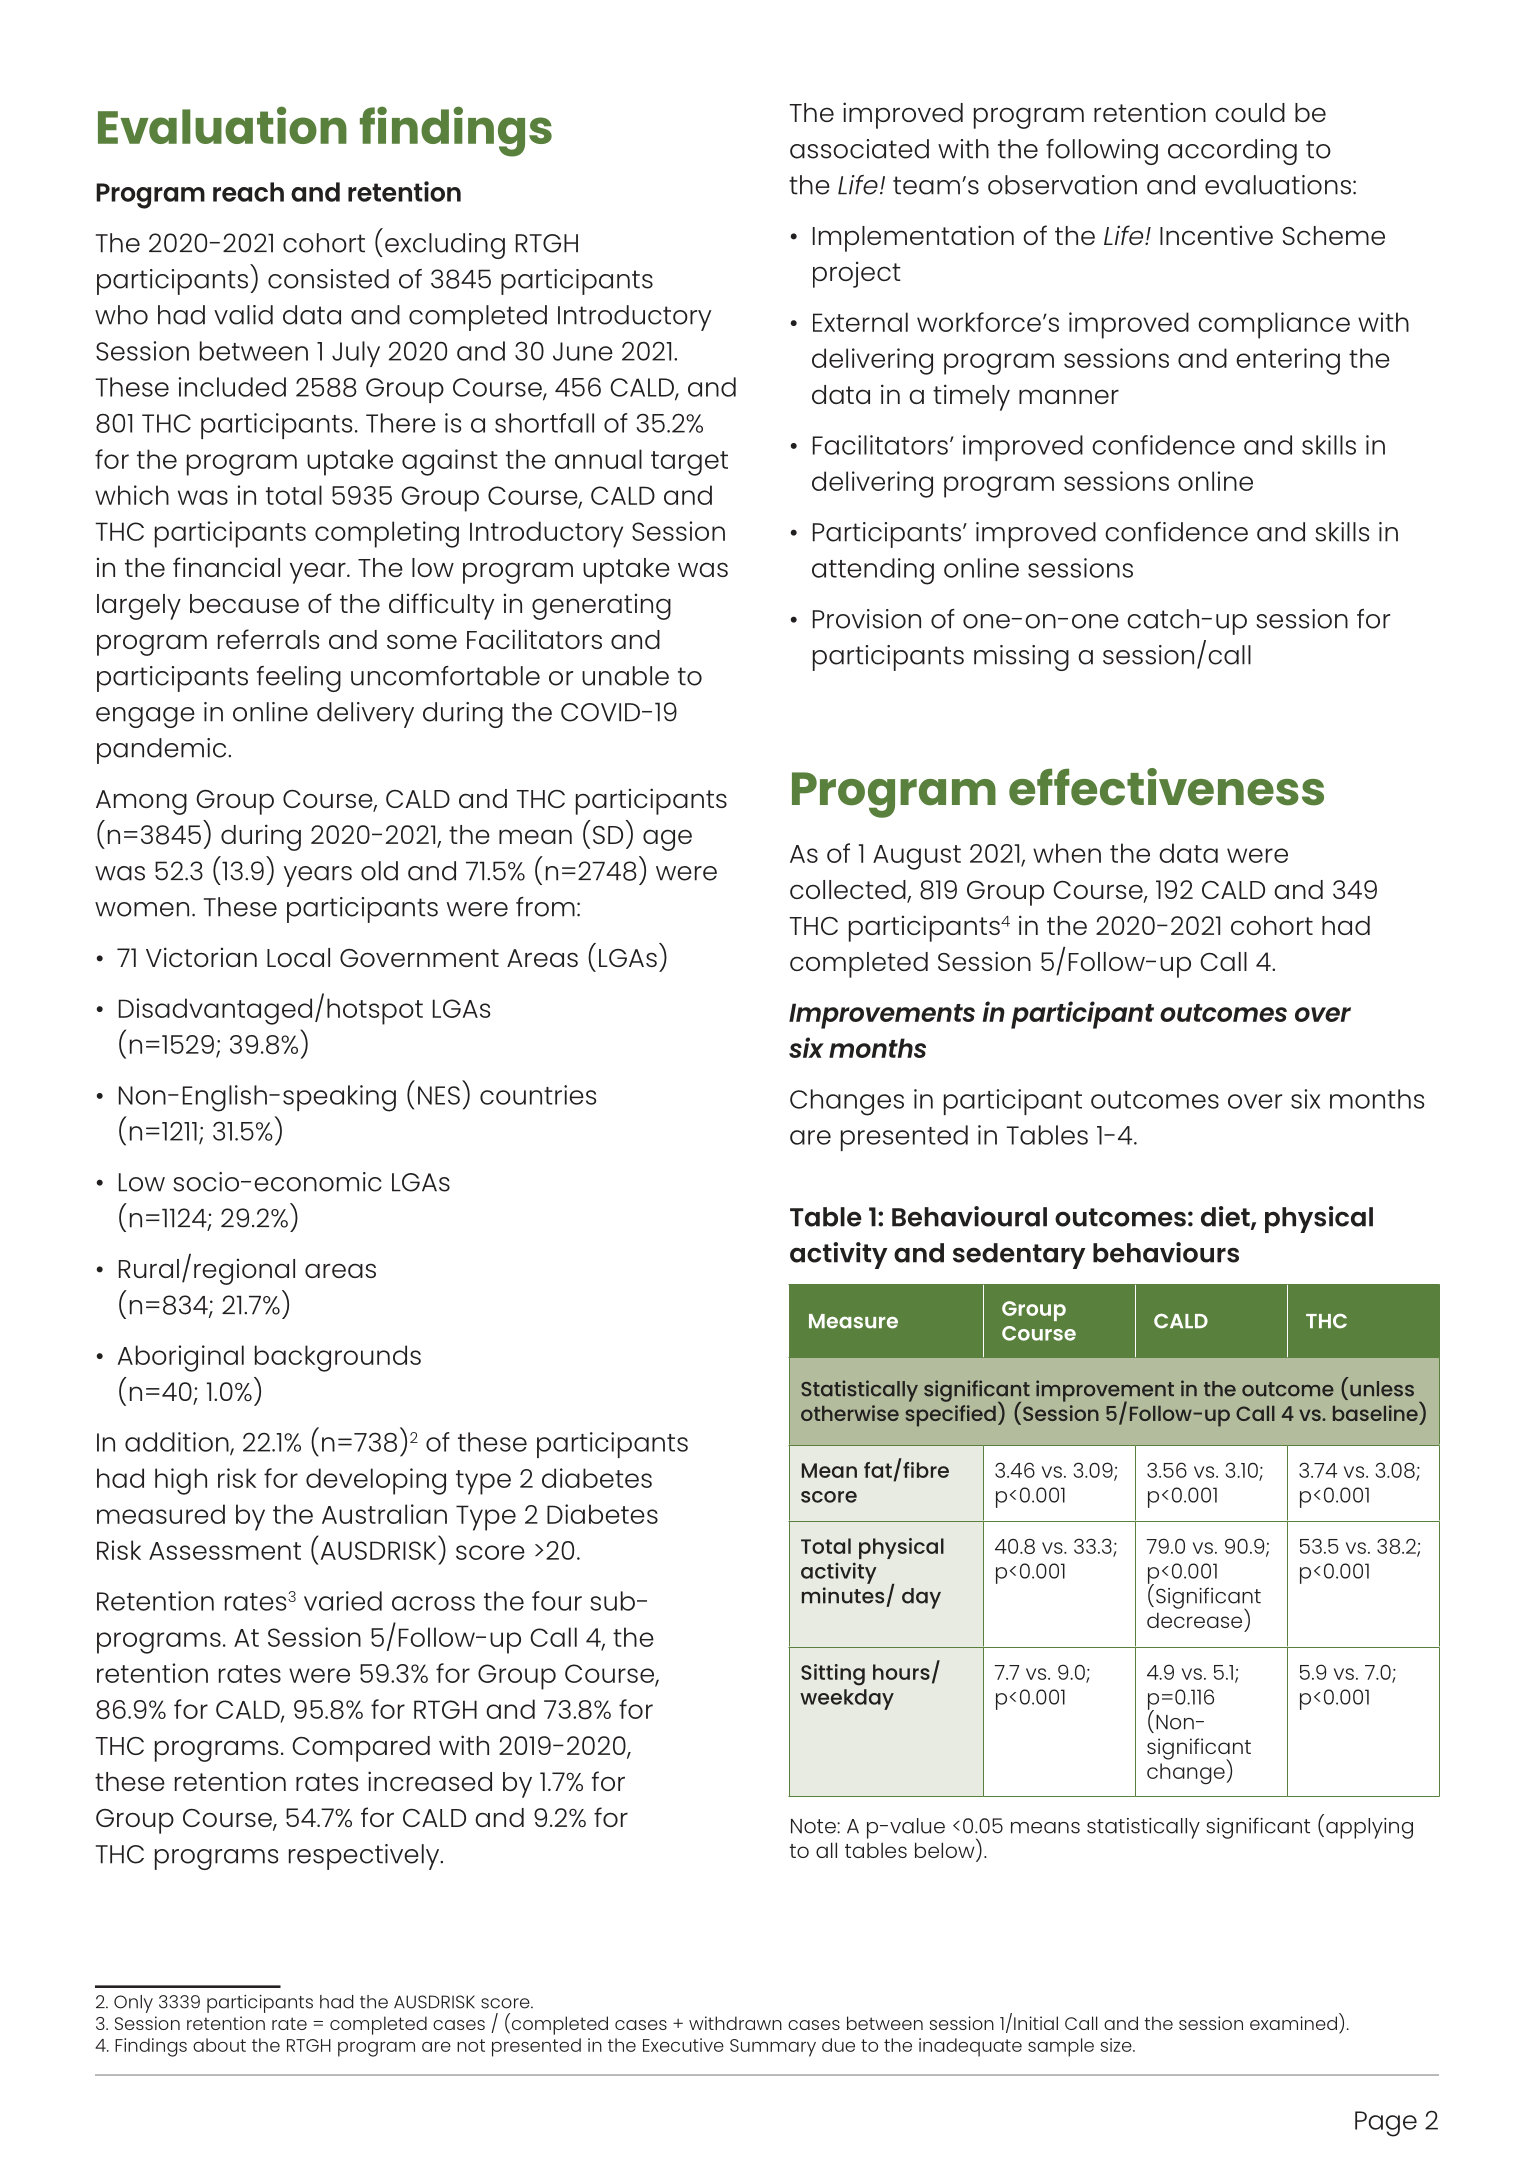 Image resolution: width=1534 pixels, height=2170 pixels. What do you see at coordinates (1166, 1252) in the screenshot?
I see `behaviours` at bounding box center [1166, 1252].
